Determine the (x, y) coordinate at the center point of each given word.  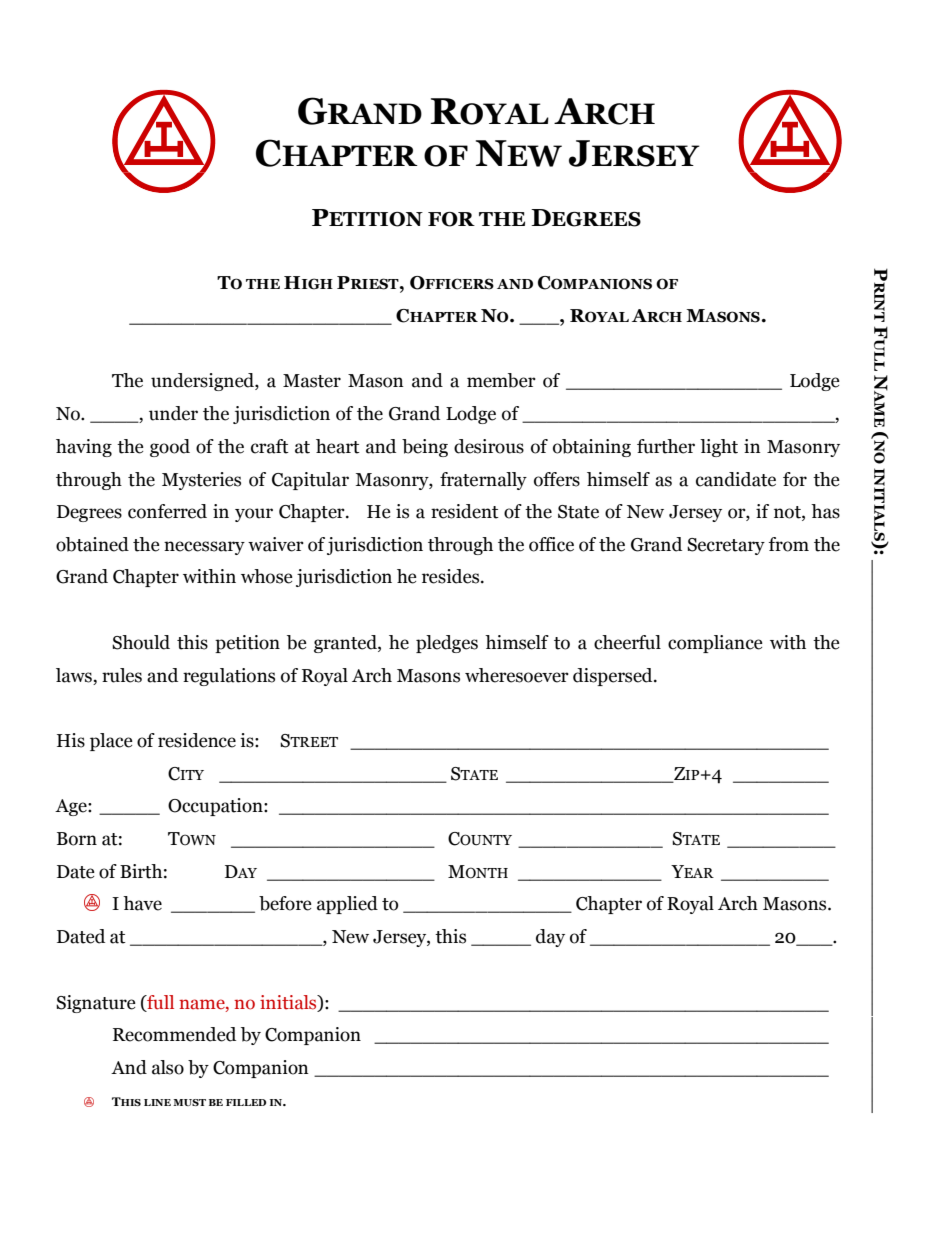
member (501, 380)
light (719, 448)
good (170, 448)
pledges (447, 644)
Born (77, 839)
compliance (715, 644)
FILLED (246, 1102)
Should (141, 642)
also (168, 1067)
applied (347, 905)
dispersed (614, 677)
